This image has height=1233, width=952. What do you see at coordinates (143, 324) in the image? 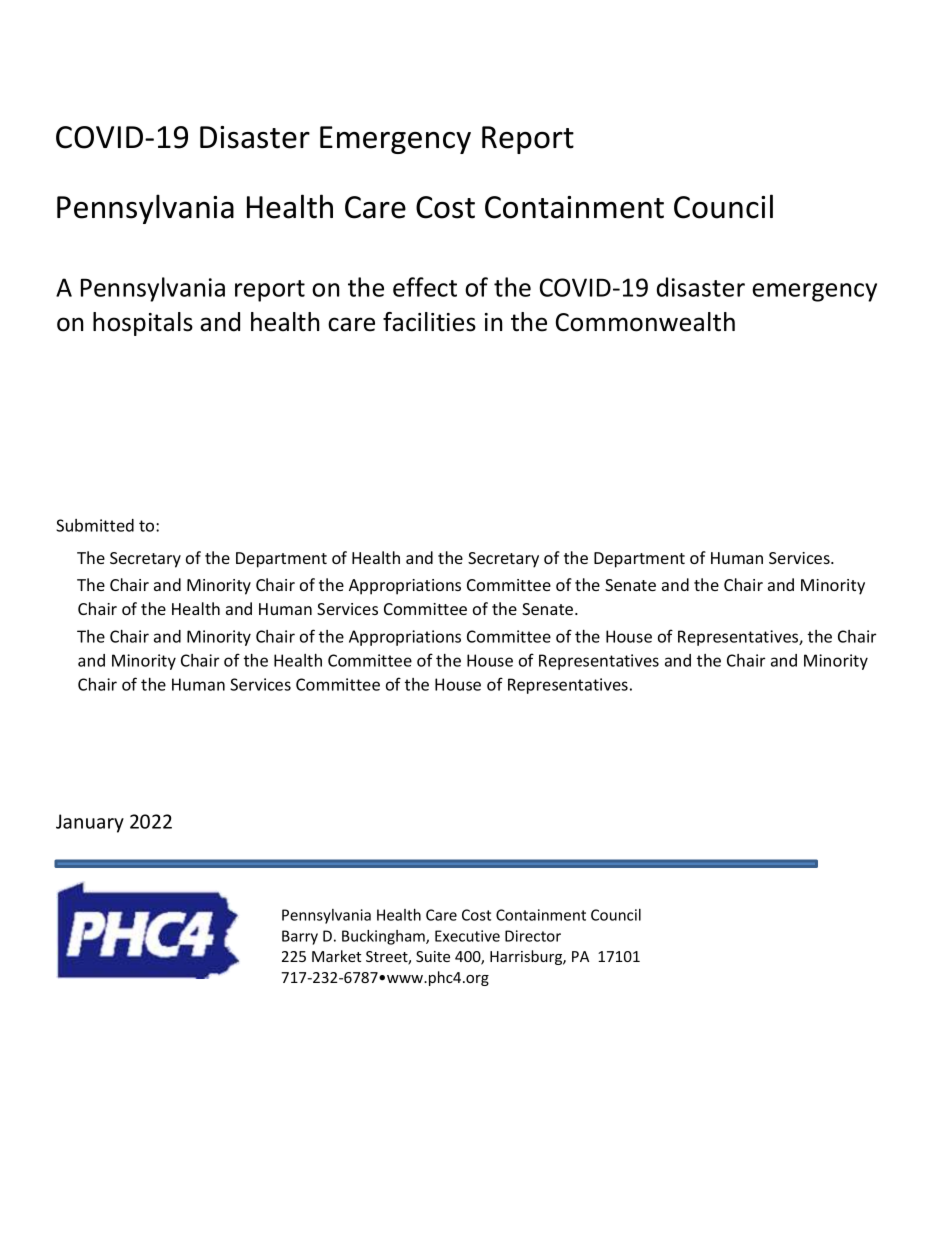
I see `hospitals` at bounding box center [143, 324].
